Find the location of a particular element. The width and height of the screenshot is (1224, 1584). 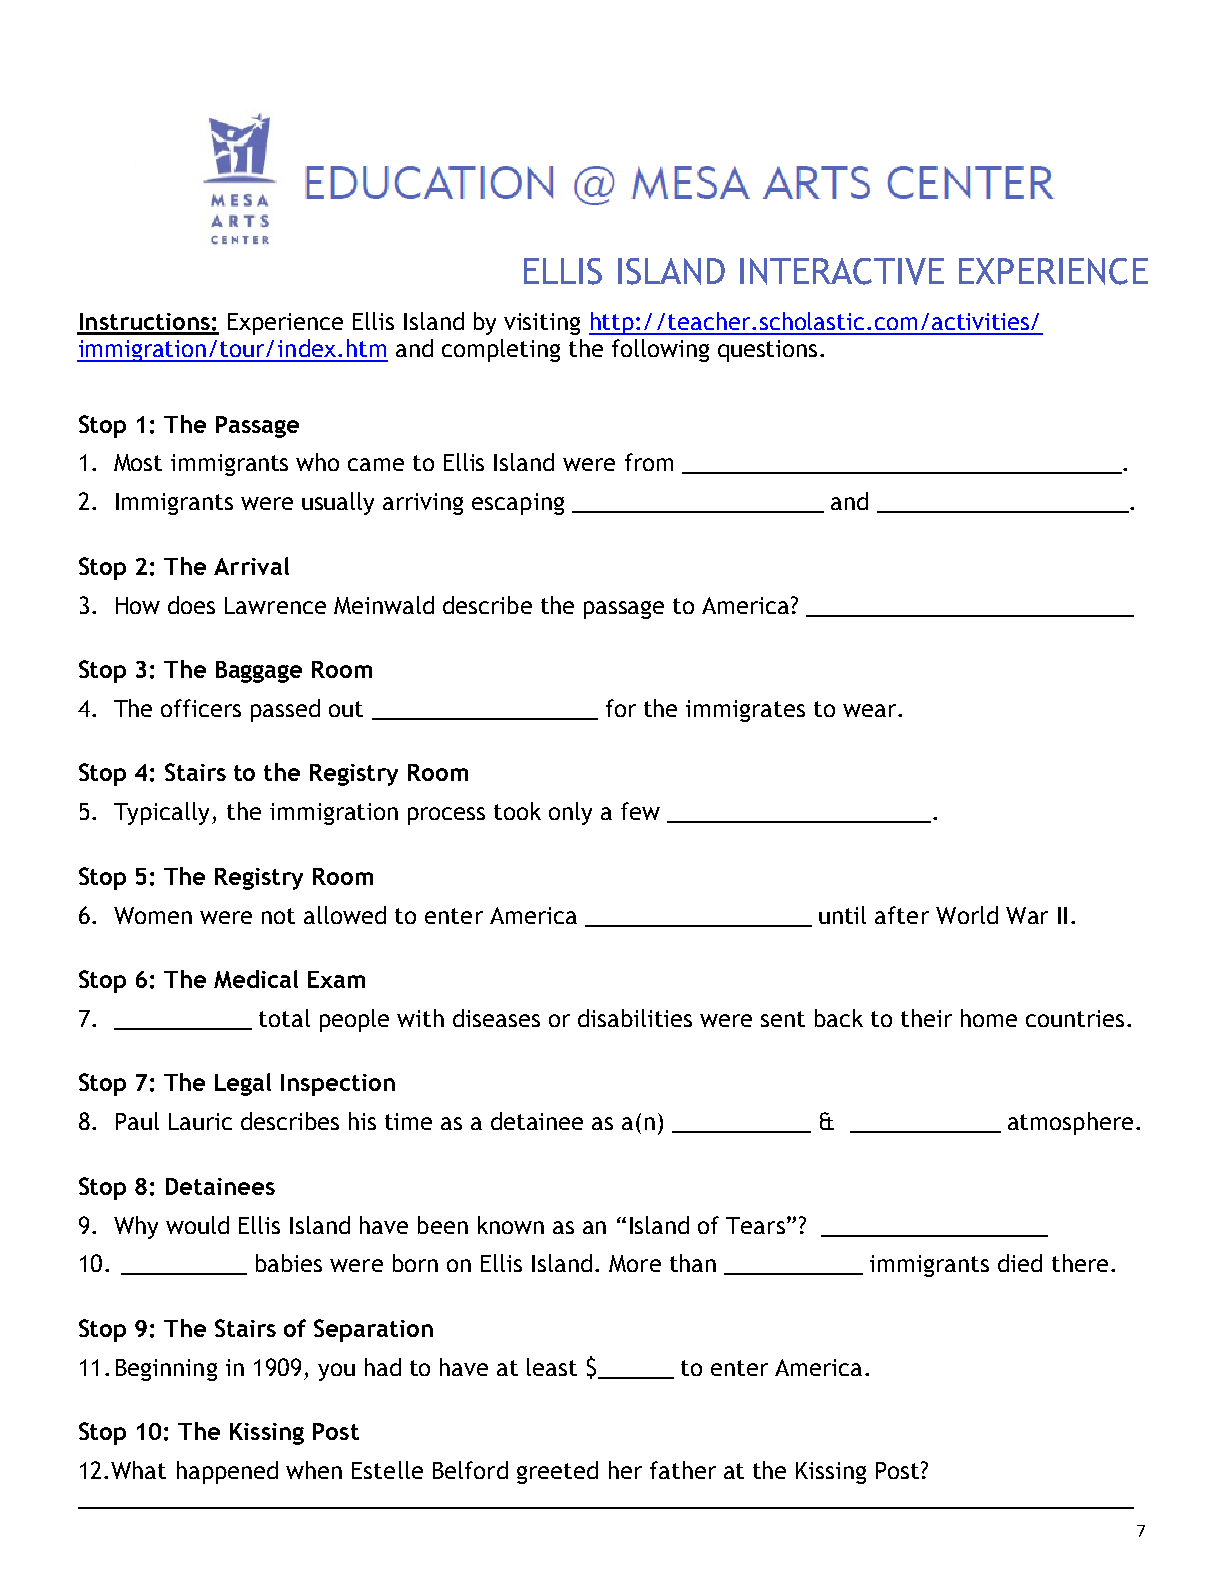

World is located at coordinates (967, 915).
